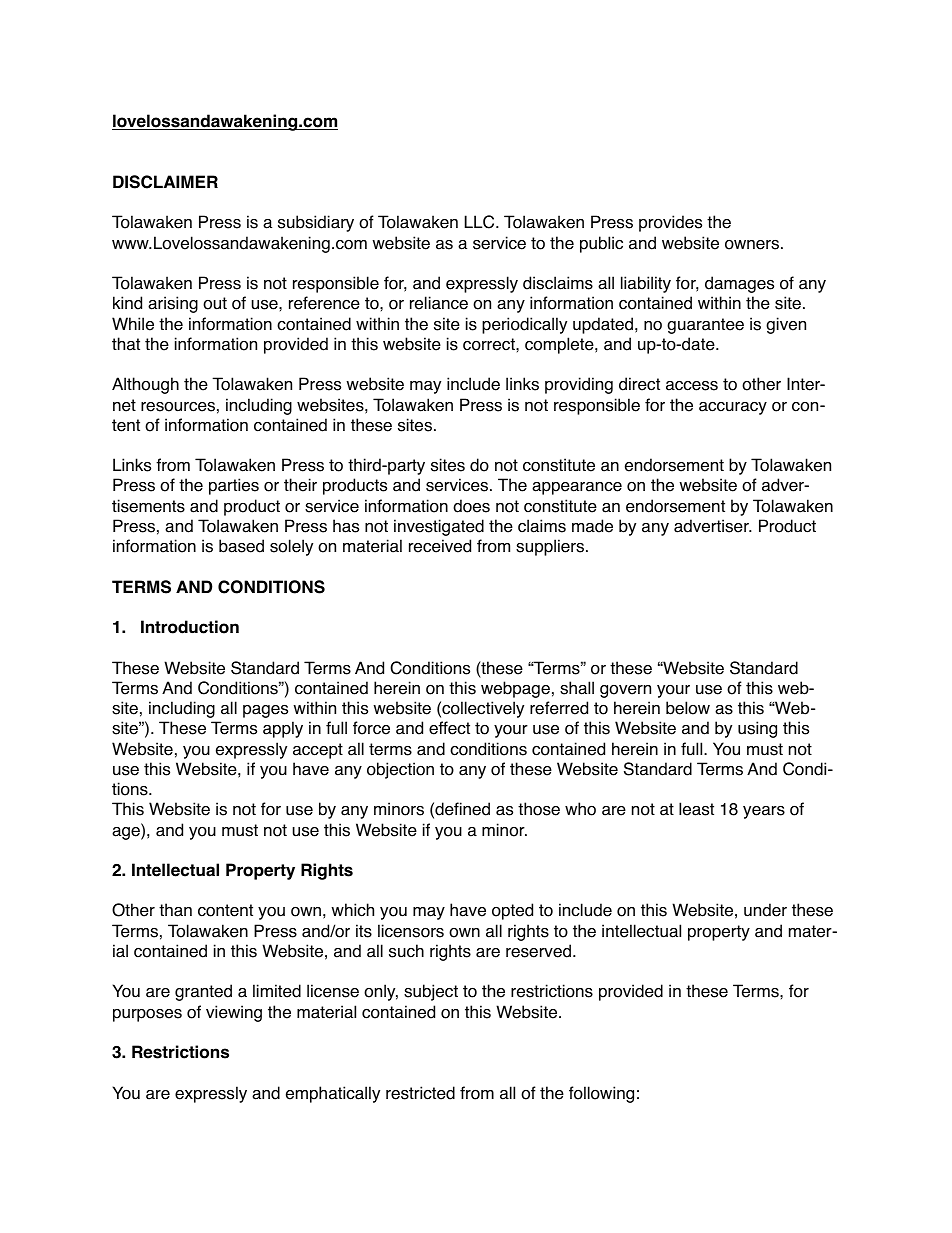  I want to click on made, so click(592, 526).
